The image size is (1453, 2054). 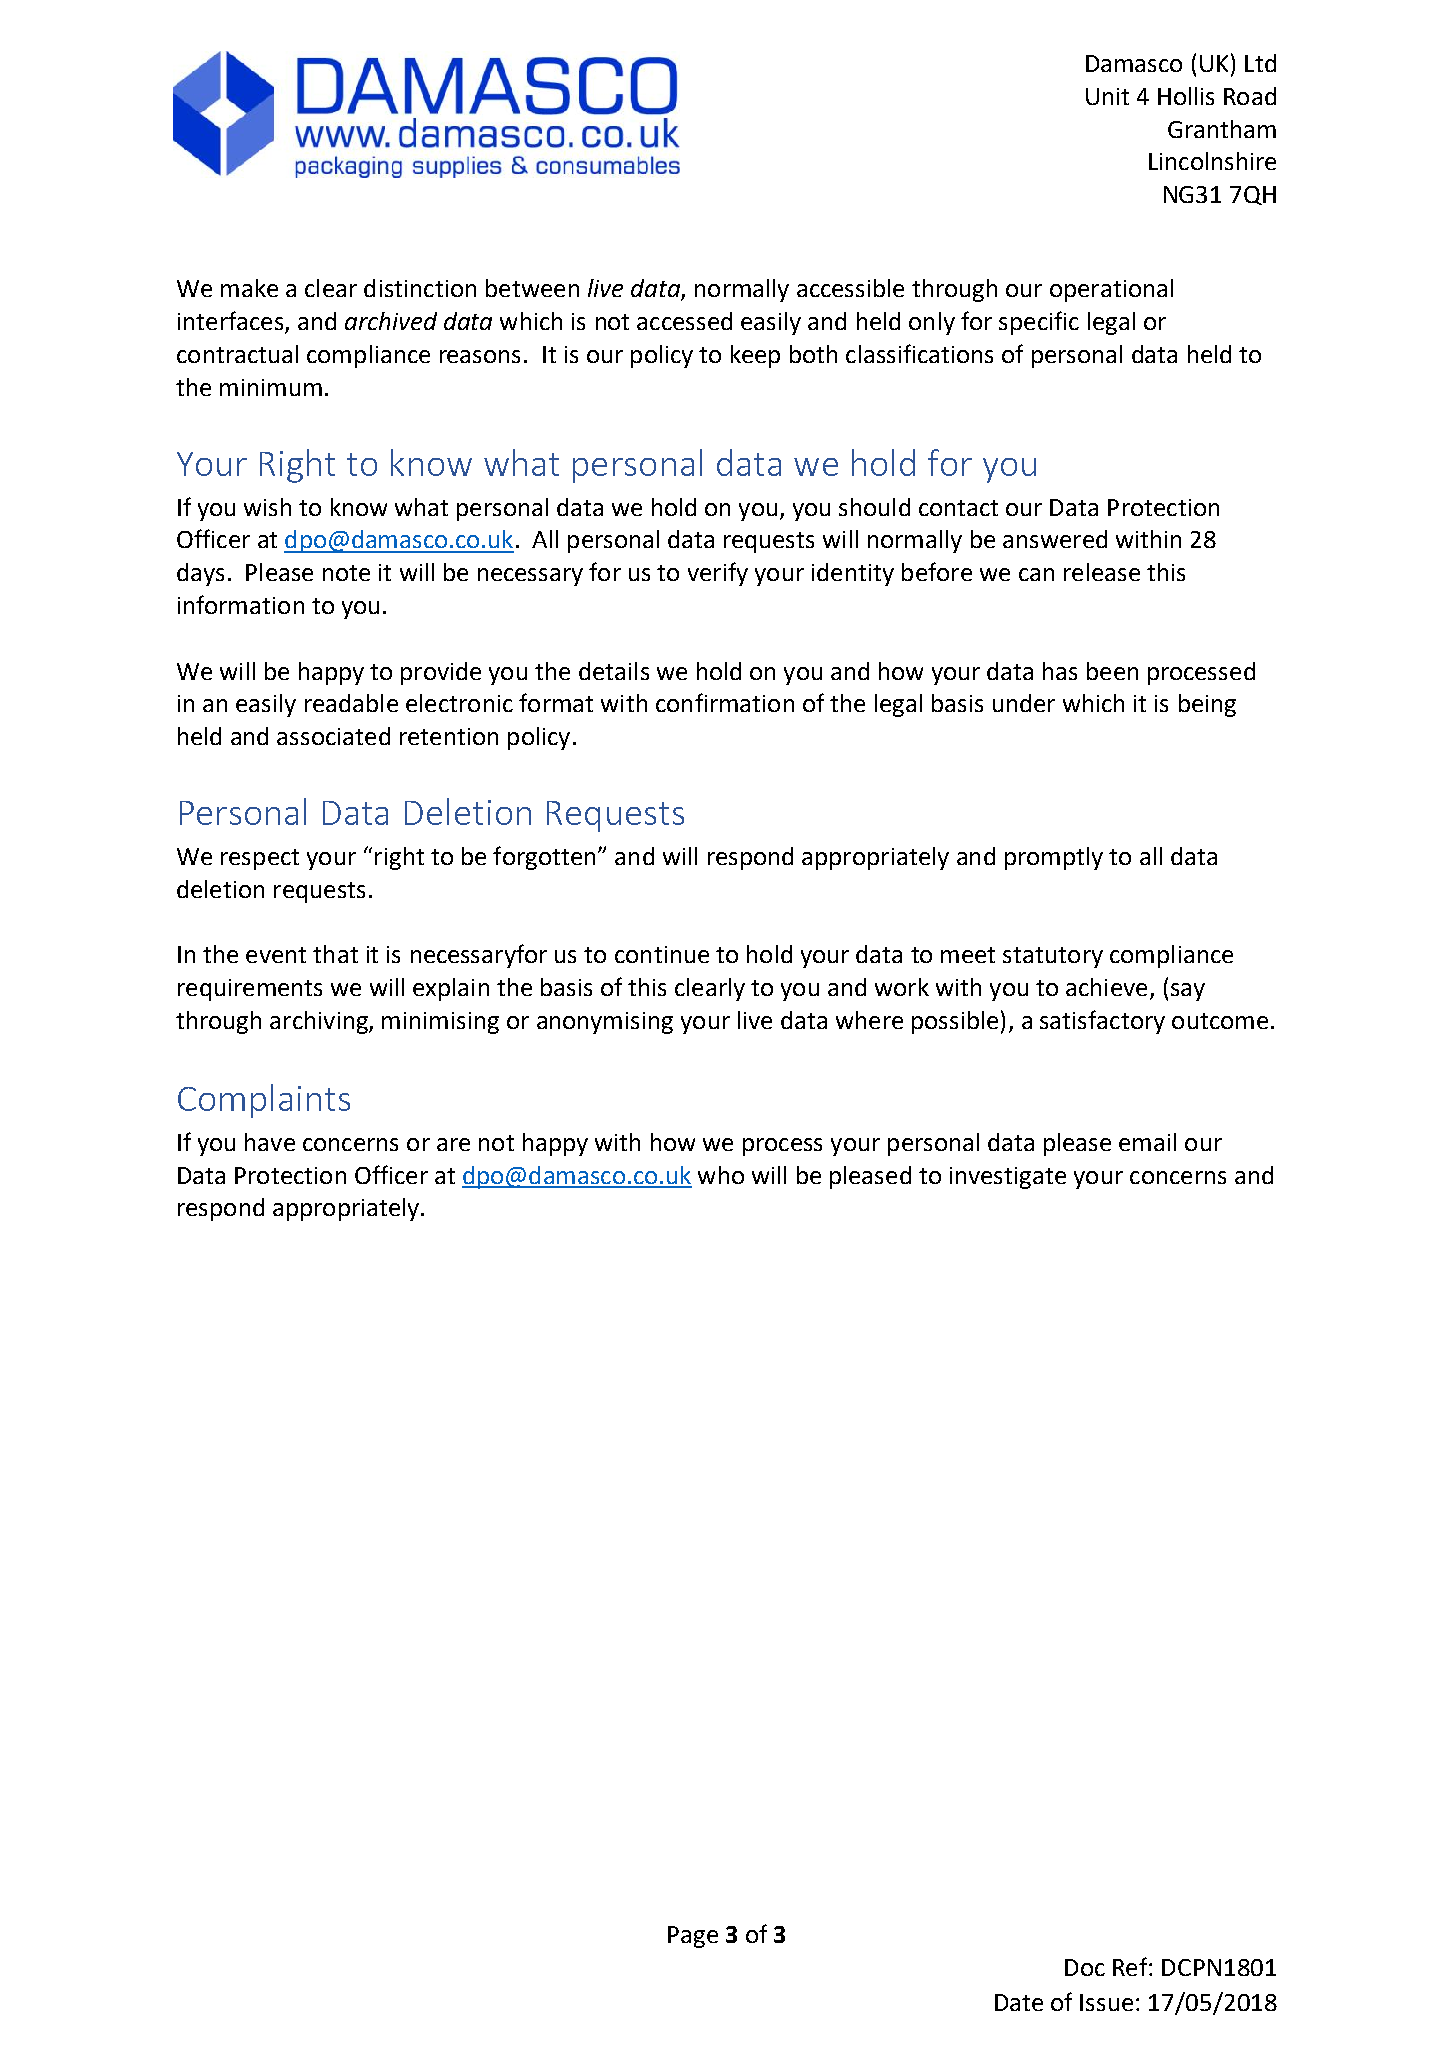 What do you see at coordinates (693, 1937) in the document?
I see `Page` at bounding box center [693, 1937].
